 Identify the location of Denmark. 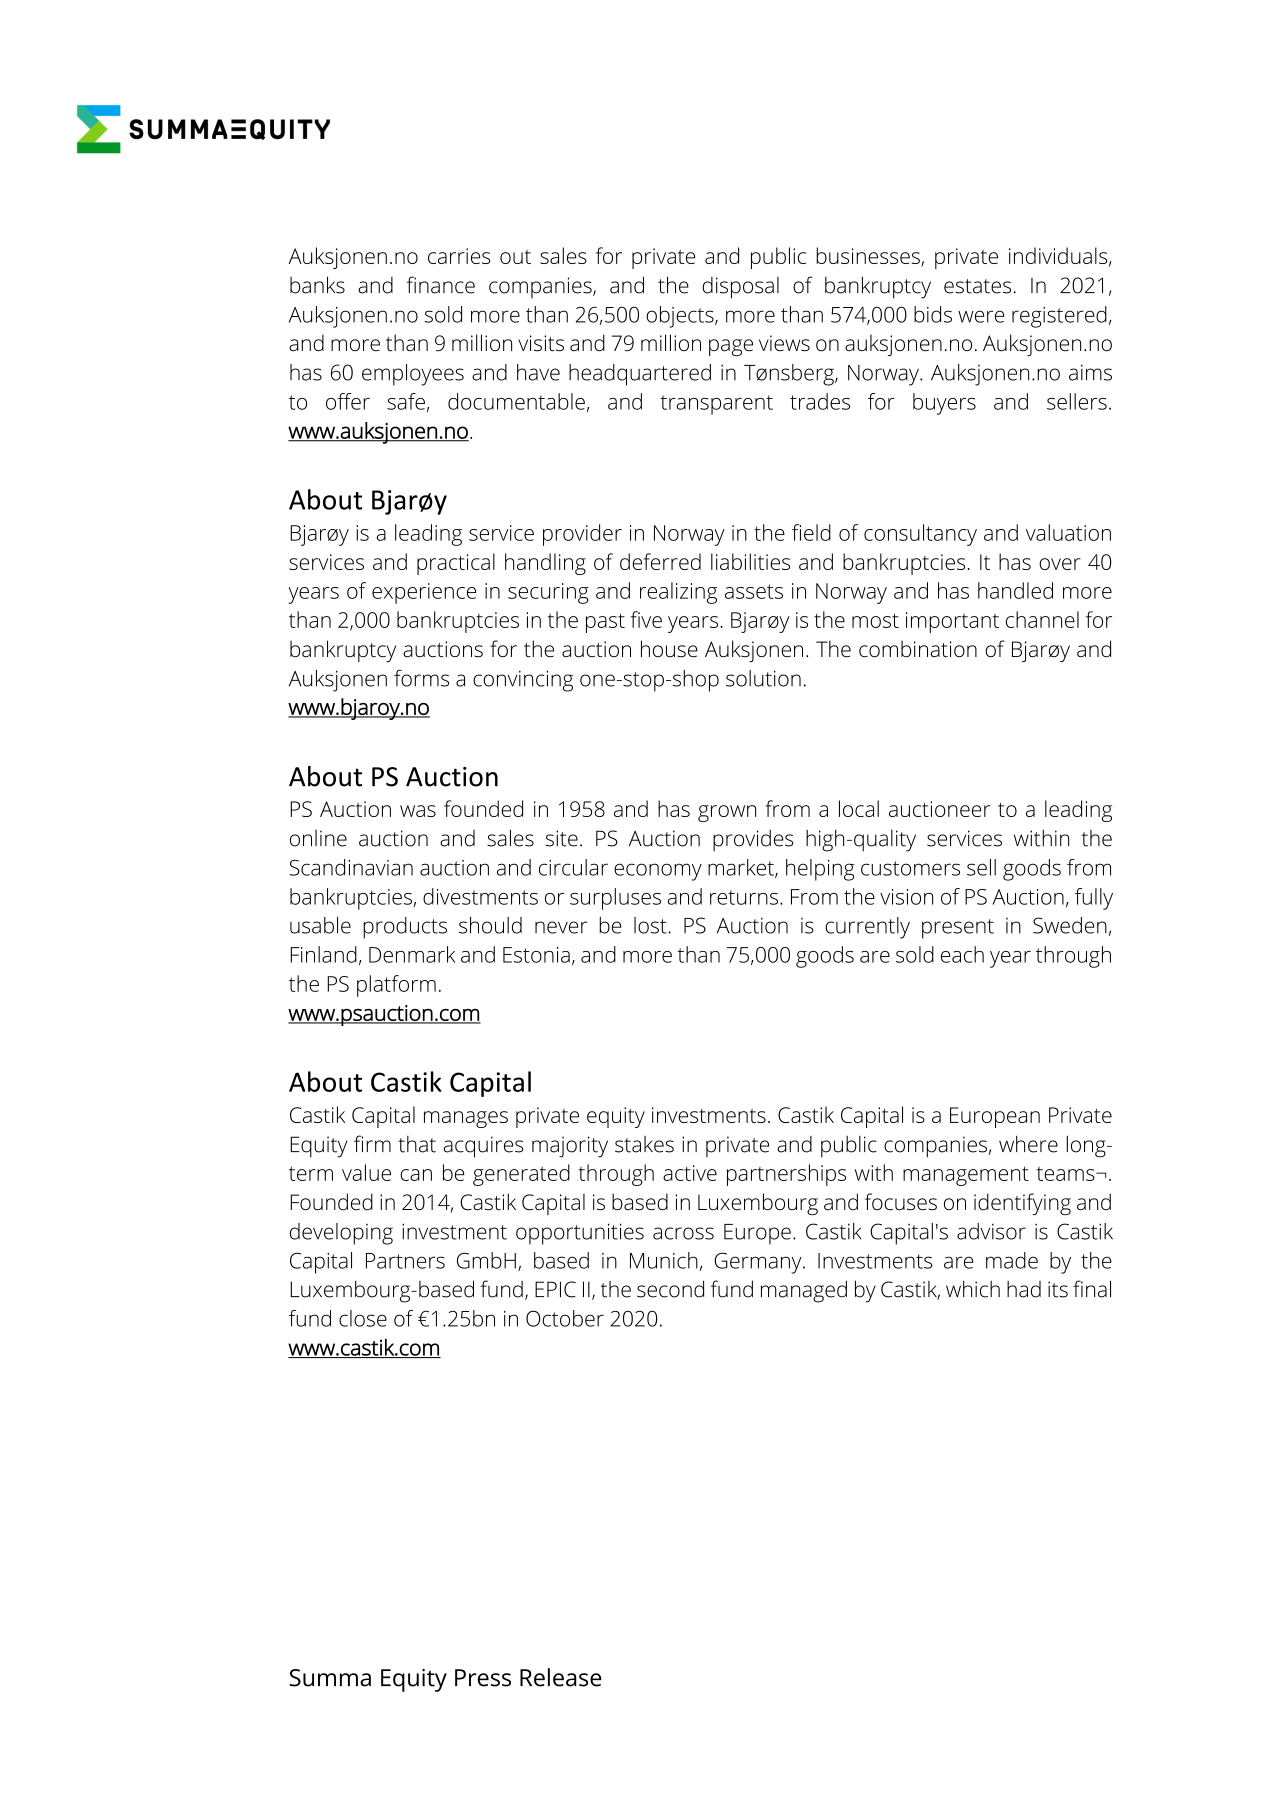
(412, 954).
